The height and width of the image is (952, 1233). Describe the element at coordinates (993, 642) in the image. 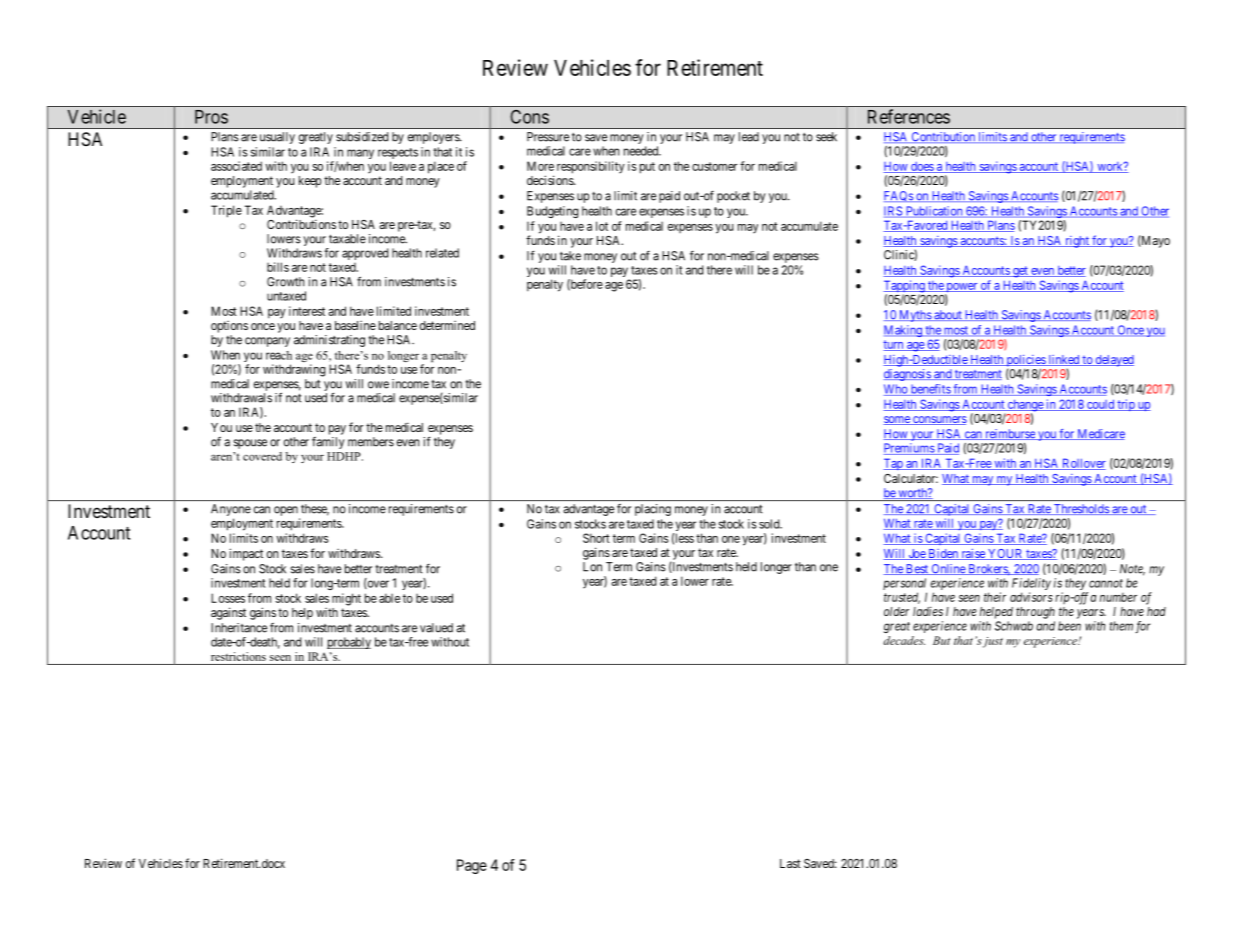

I see `just` at that location.
